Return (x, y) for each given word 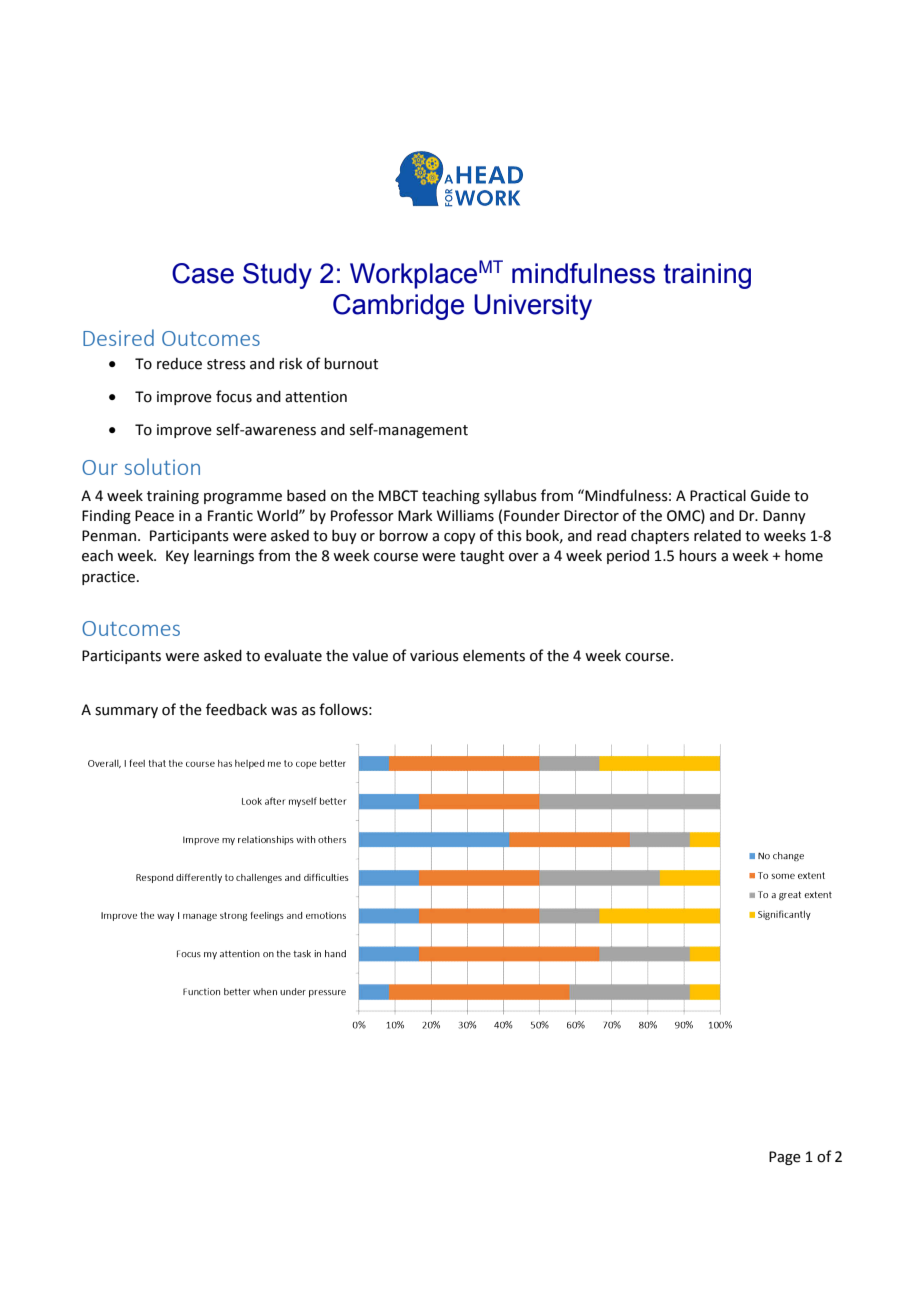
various (434, 656)
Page (785, 1158)
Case (203, 273)
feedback (236, 709)
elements (494, 656)
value (370, 656)
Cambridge (398, 307)
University (533, 307)
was (284, 711)
